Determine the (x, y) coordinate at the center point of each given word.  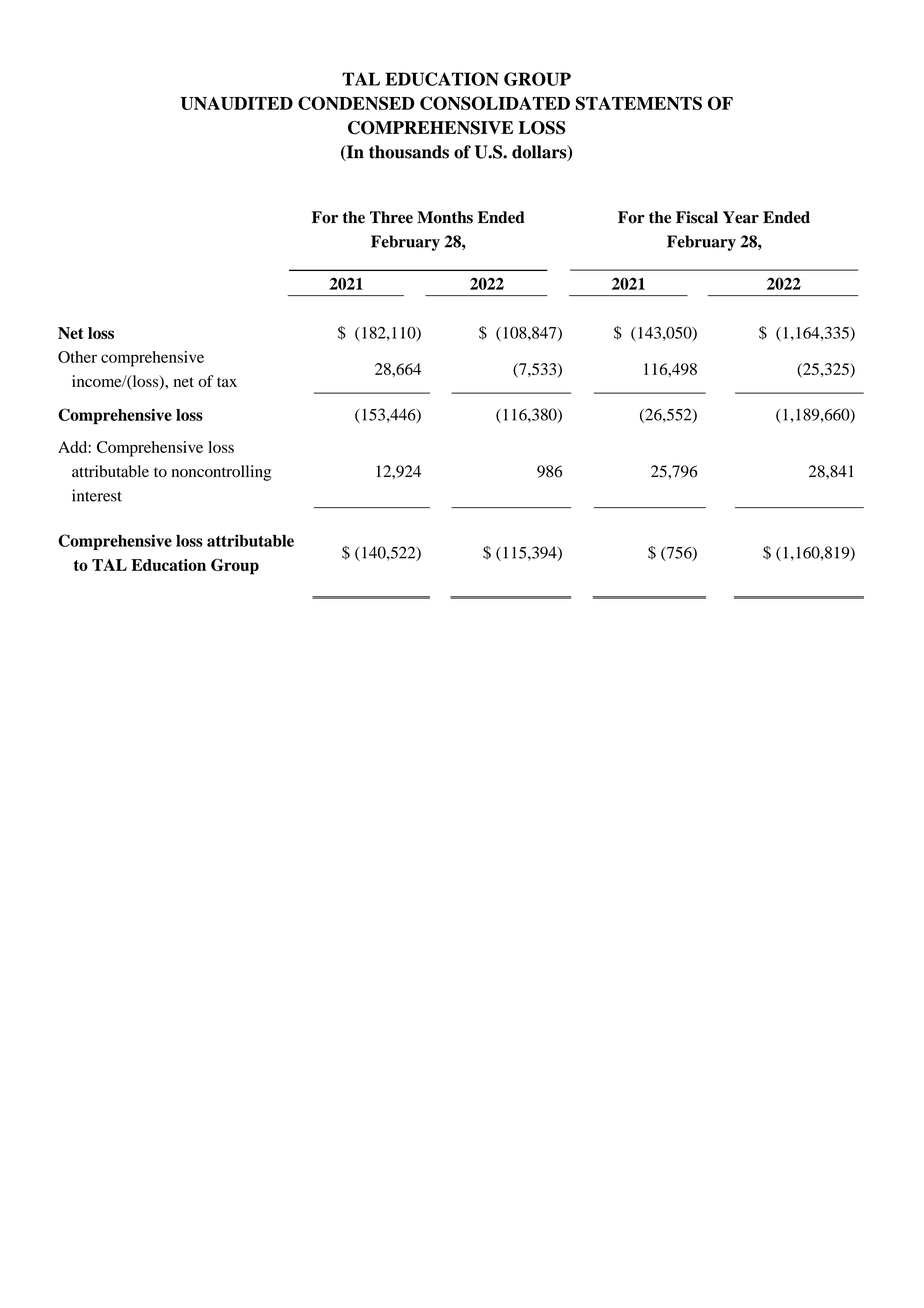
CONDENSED (356, 103)
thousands (409, 152)
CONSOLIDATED (495, 103)
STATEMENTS (639, 103)
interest (97, 495)
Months (445, 217)
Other (77, 357)
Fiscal (697, 217)
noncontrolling (221, 473)
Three (391, 217)
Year (741, 217)
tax (227, 382)
